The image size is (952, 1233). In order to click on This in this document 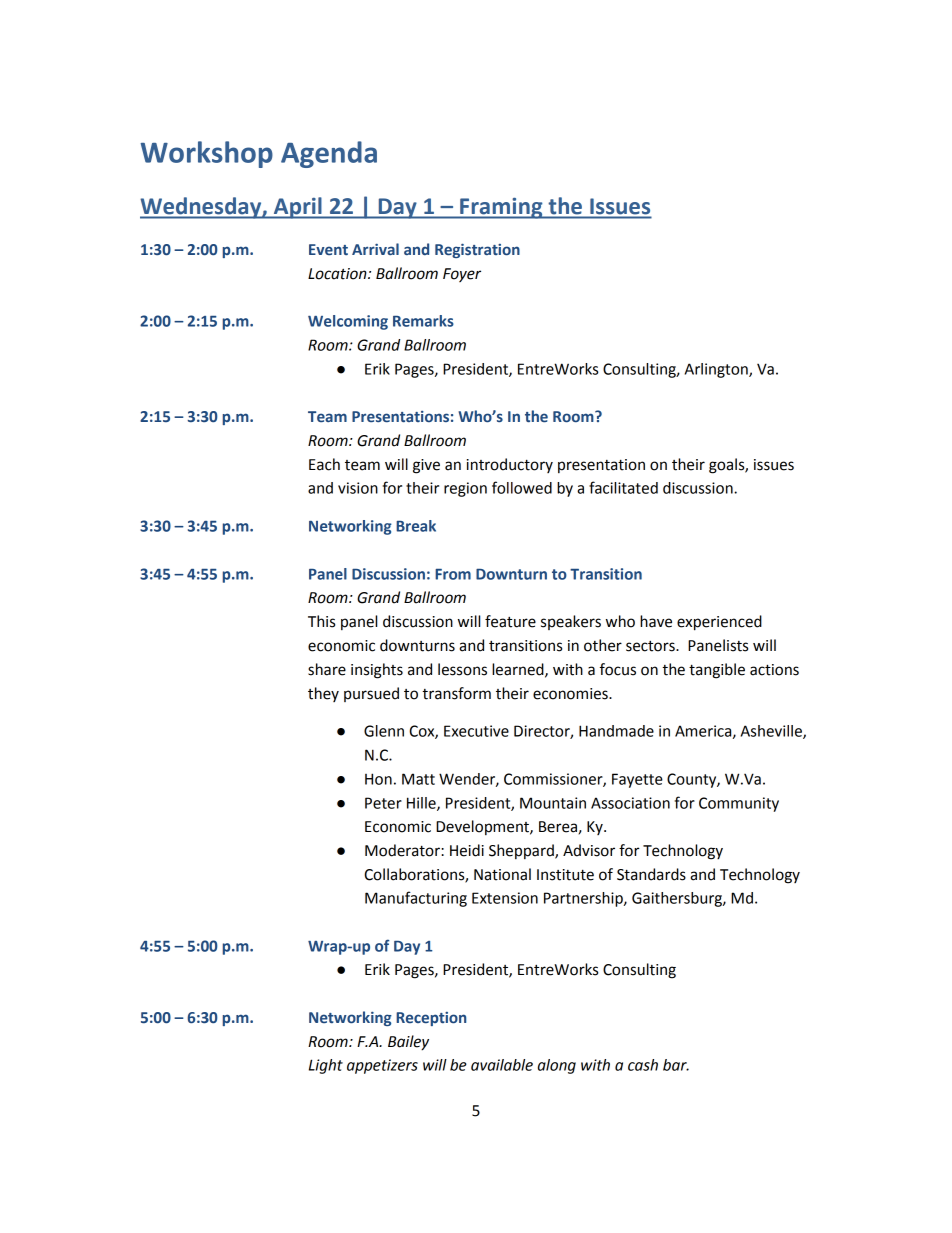, I will do `click(321, 621)`.
